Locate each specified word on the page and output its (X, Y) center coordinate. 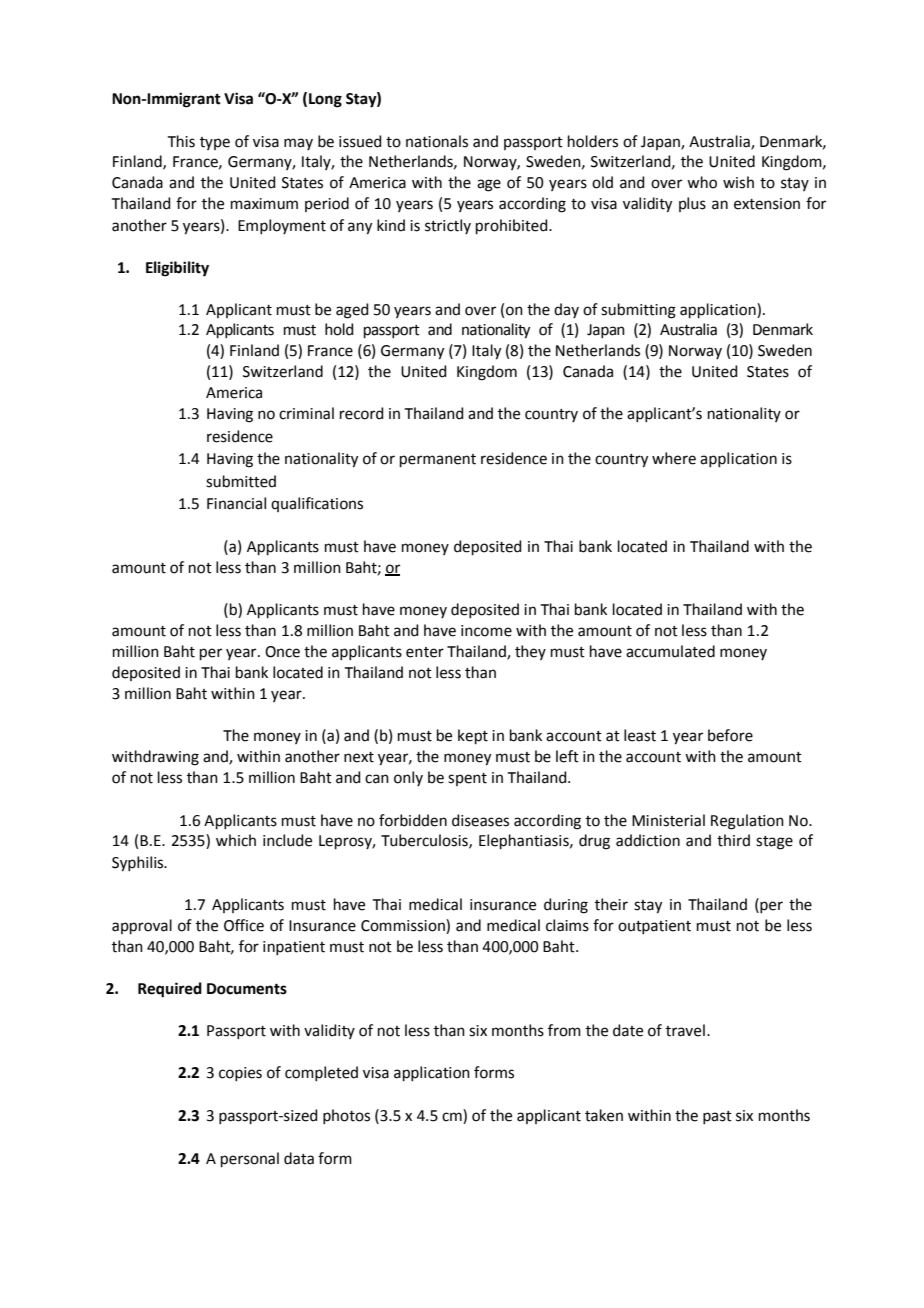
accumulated (670, 651)
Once (282, 652)
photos (346, 1116)
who (702, 182)
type (215, 143)
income (486, 631)
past (717, 1117)
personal (250, 1159)
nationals (437, 141)
